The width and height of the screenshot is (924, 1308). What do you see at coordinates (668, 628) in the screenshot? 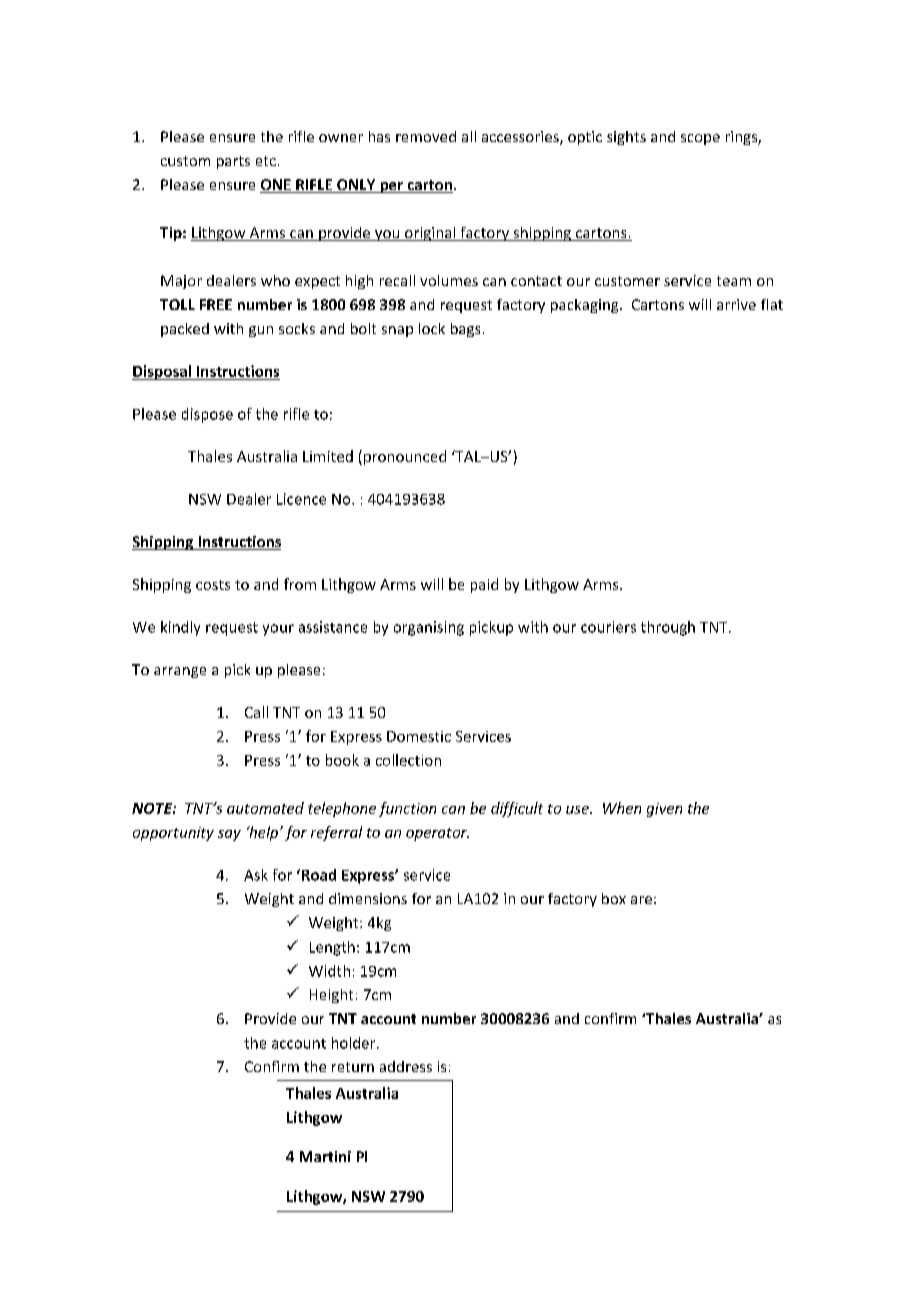
I see `through` at bounding box center [668, 628].
